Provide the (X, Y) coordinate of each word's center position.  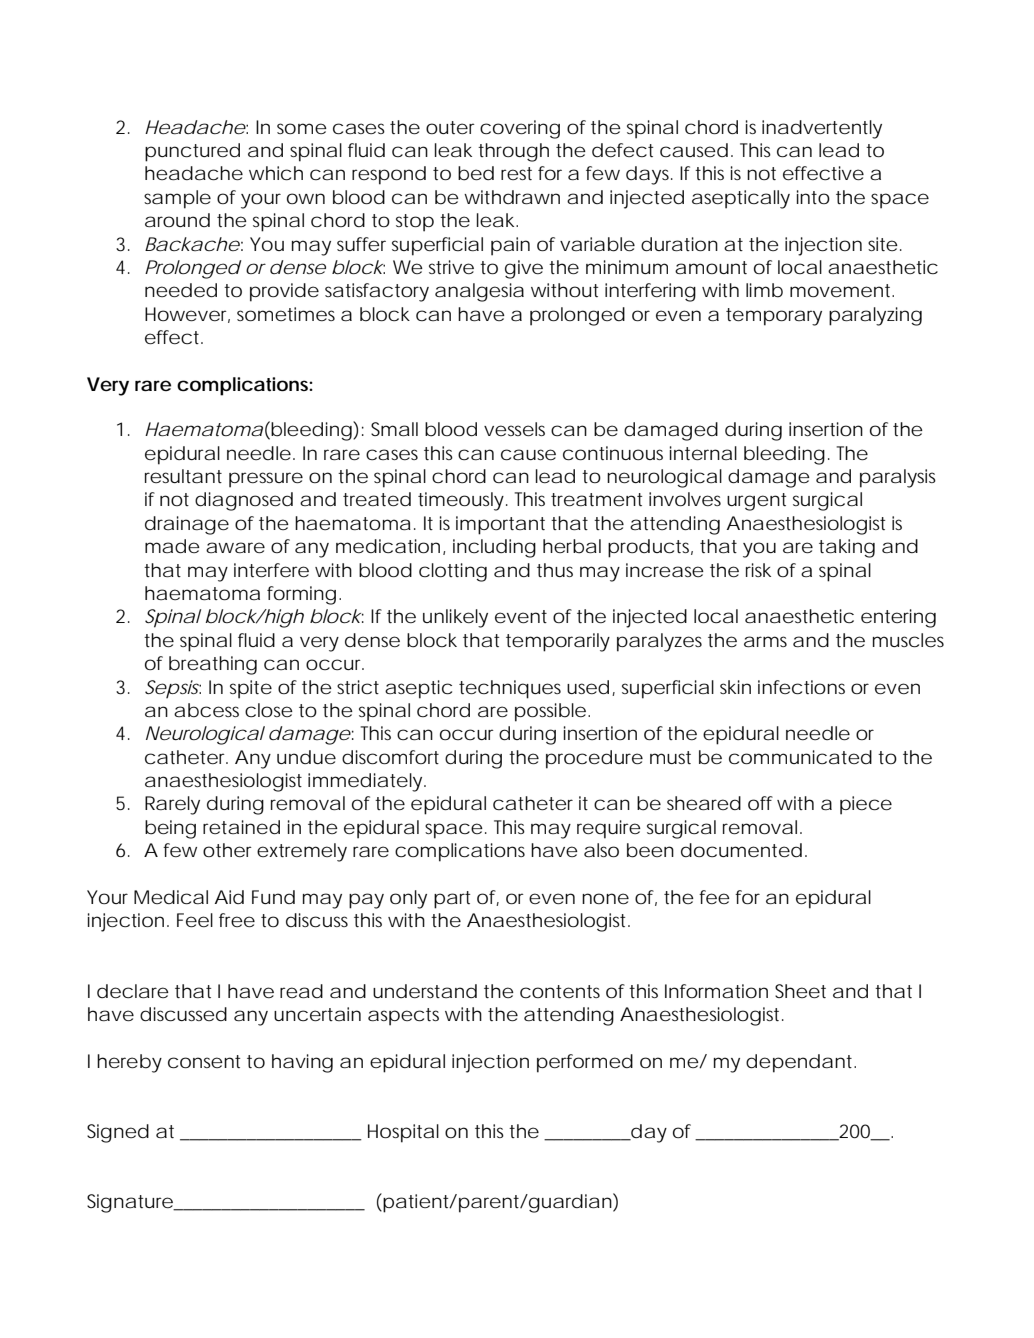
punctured (192, 152)
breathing (213, 665)
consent (204, 1062)
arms (765, 642)
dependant (801, 1063)
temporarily (558, 642)
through (513, 152)
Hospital (403, 1133)
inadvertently (822, 129)
